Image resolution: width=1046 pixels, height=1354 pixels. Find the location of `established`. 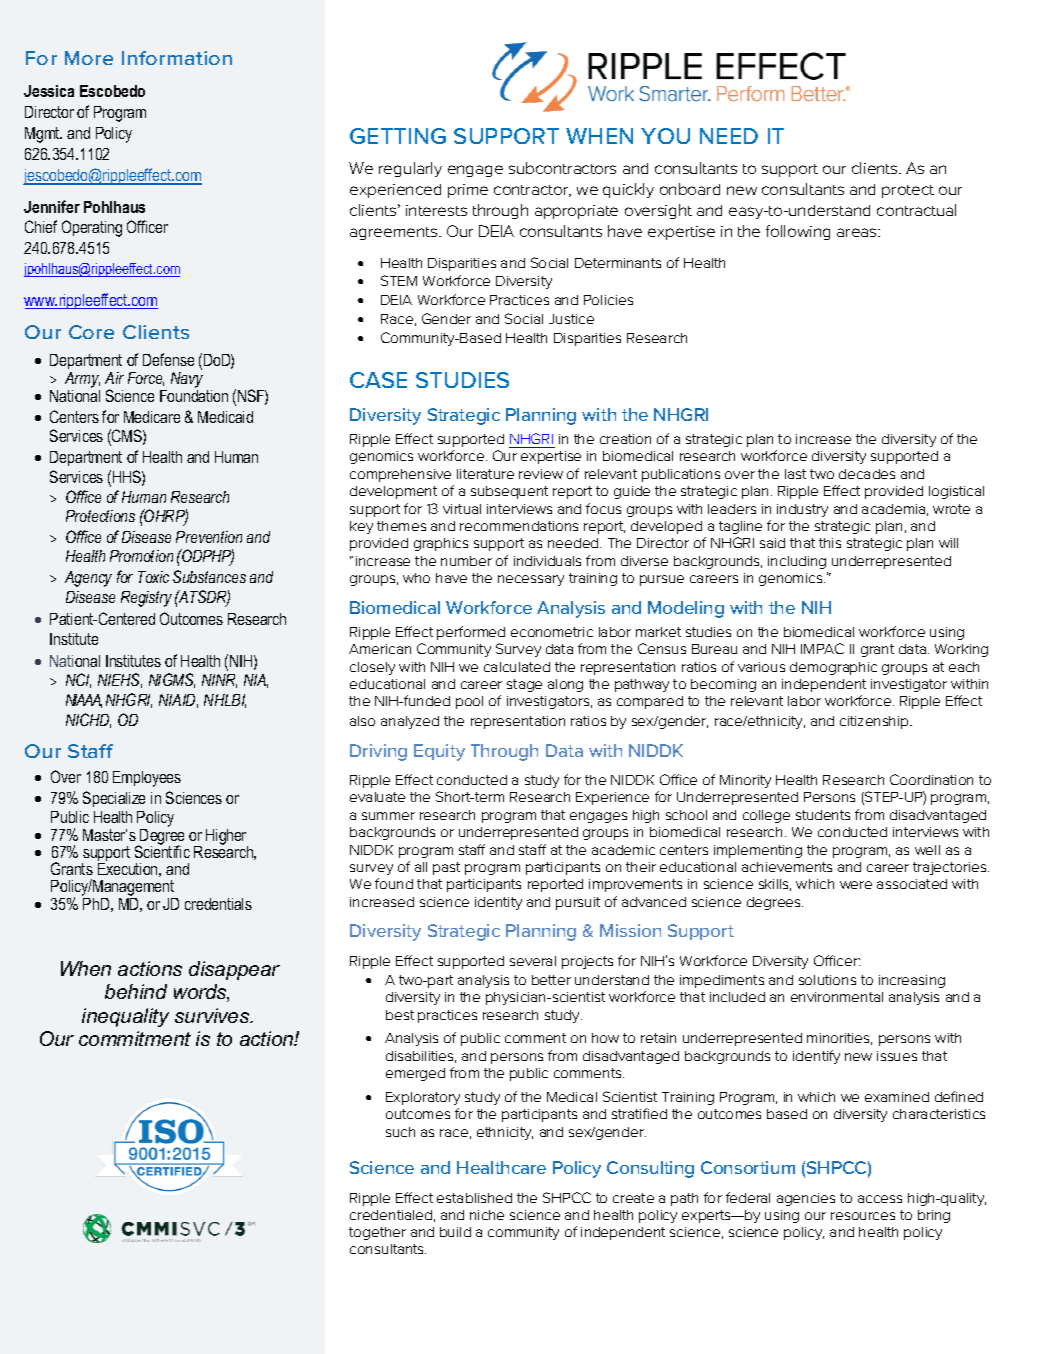

established is located at coordinates (474, 1198).
